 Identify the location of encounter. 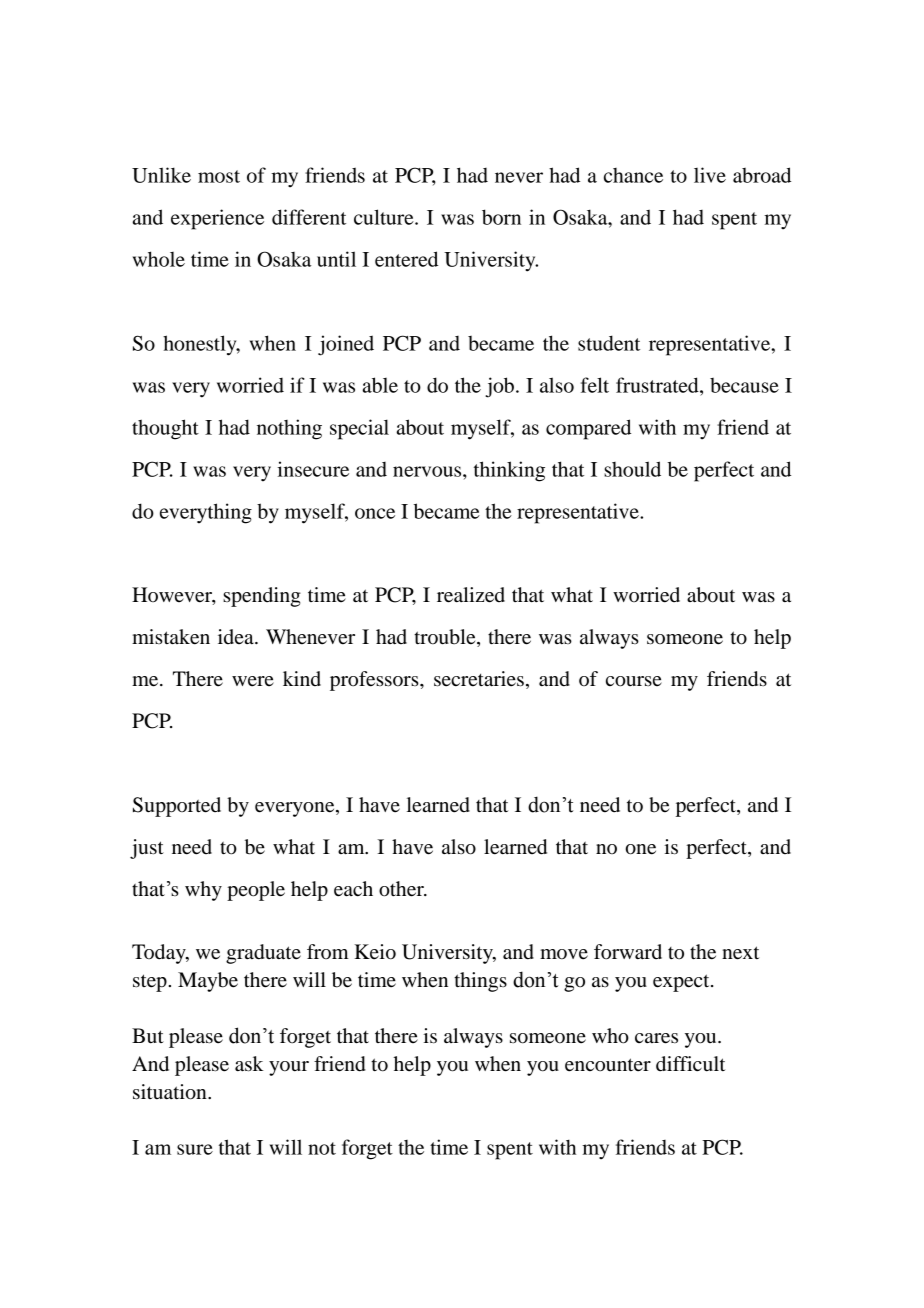
(608, 1065).
